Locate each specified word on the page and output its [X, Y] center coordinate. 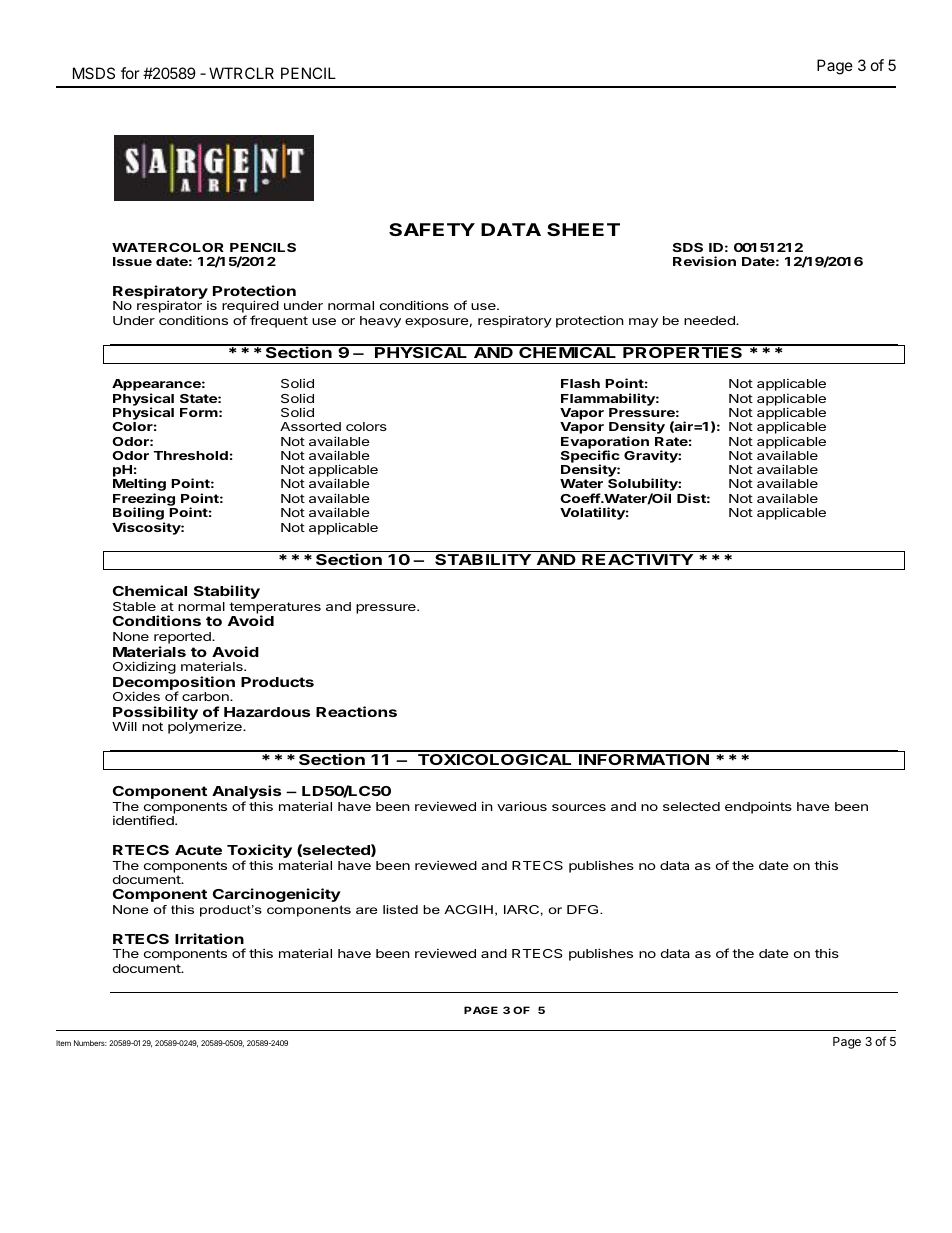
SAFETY [432, 229]
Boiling [139, 515]
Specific [590, 457]
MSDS [94, 73]
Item [63, 1043]
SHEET [583, 229]
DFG [584, 909]
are [367, 910]
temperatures [275, 609]
